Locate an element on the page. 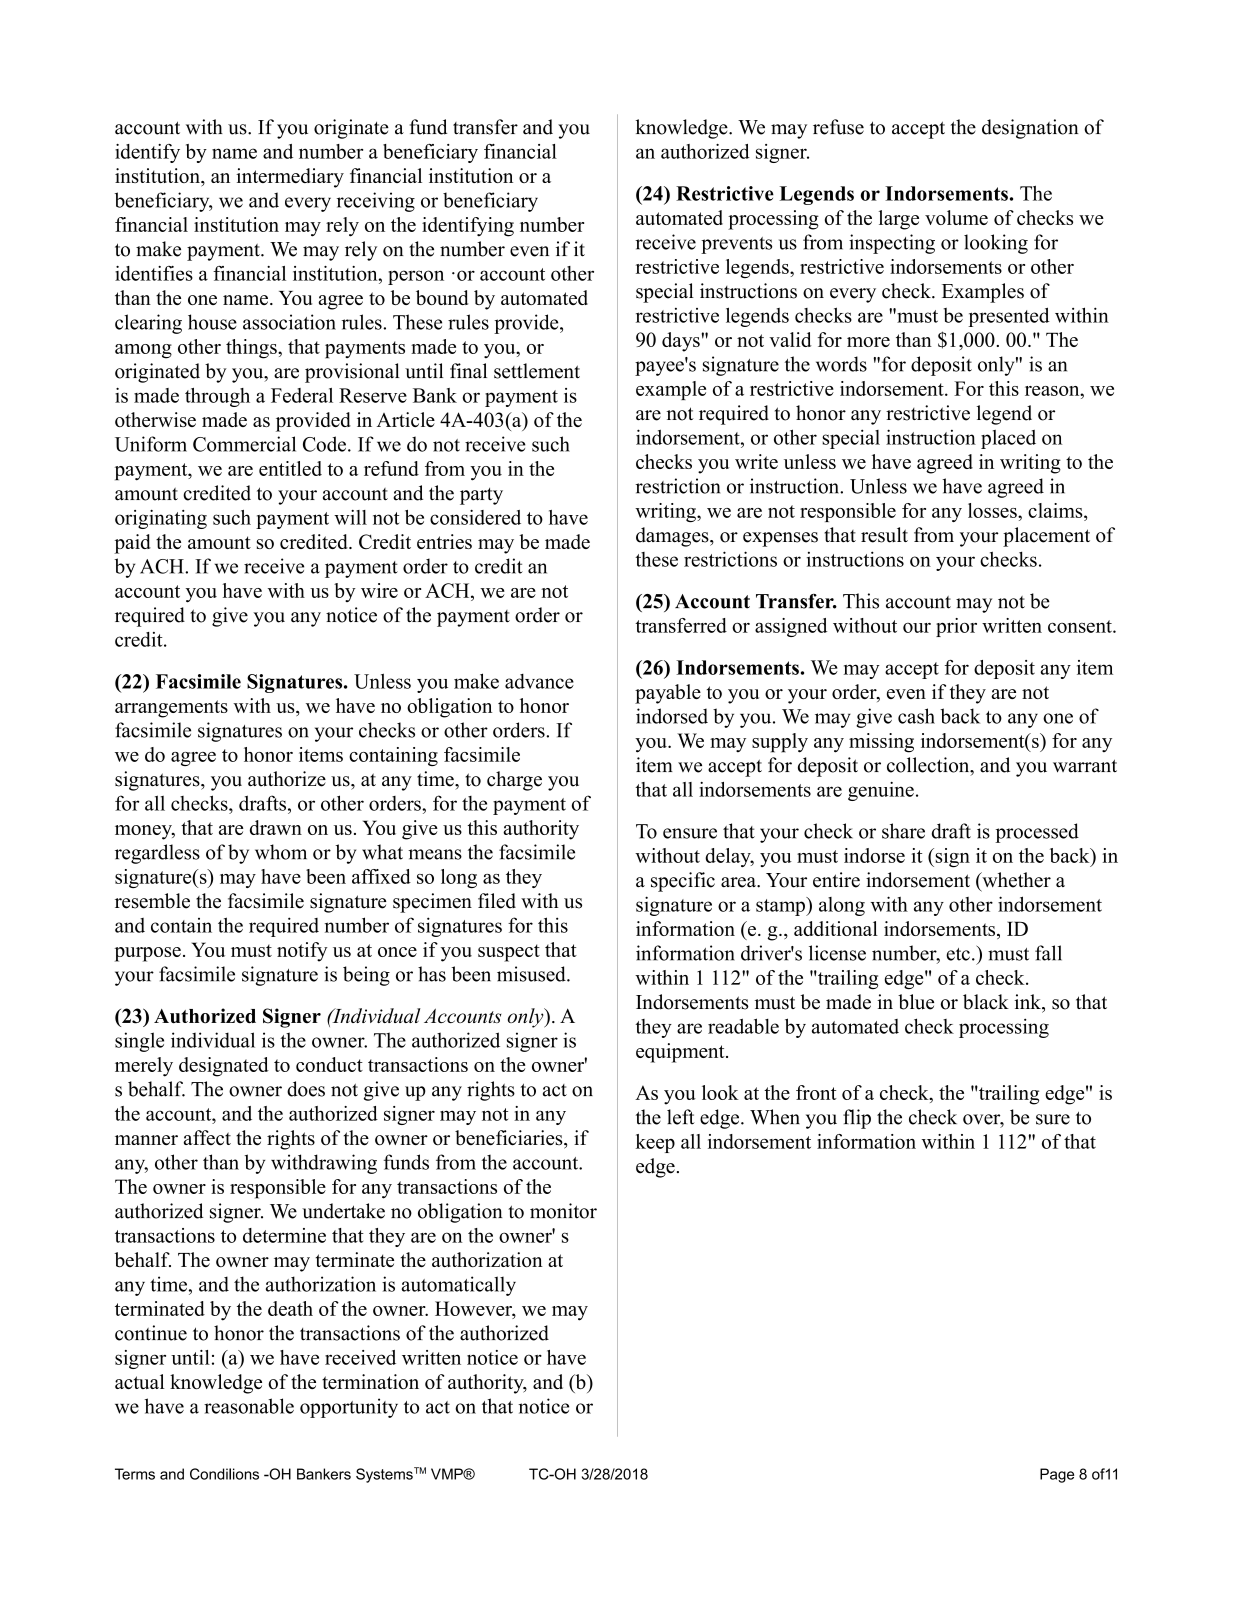 The width and height of the page is (1234, 1597). originating is located at coordinates (161, 519).
